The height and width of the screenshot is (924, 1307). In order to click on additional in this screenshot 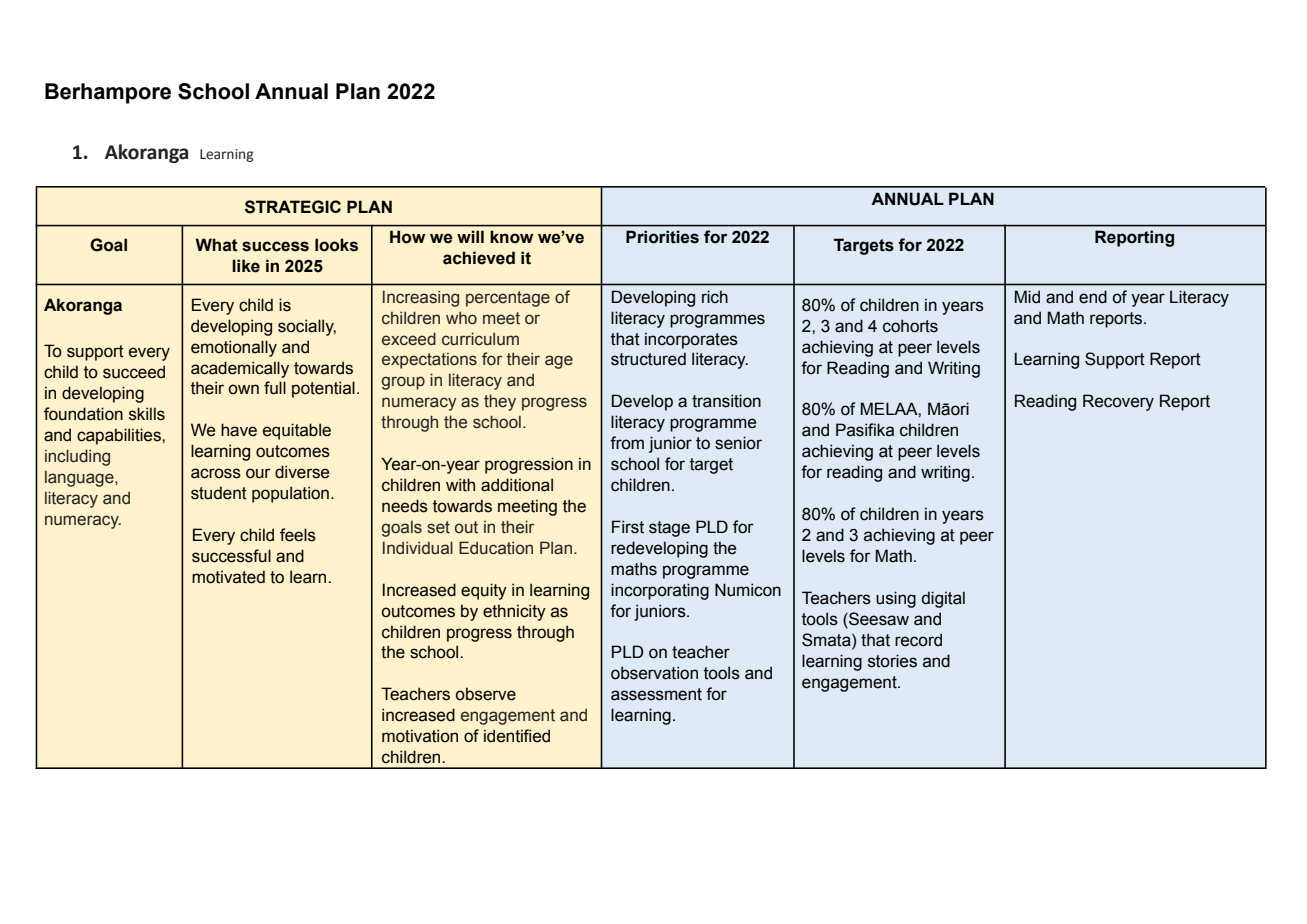, I will do `click(517, 485)`.
